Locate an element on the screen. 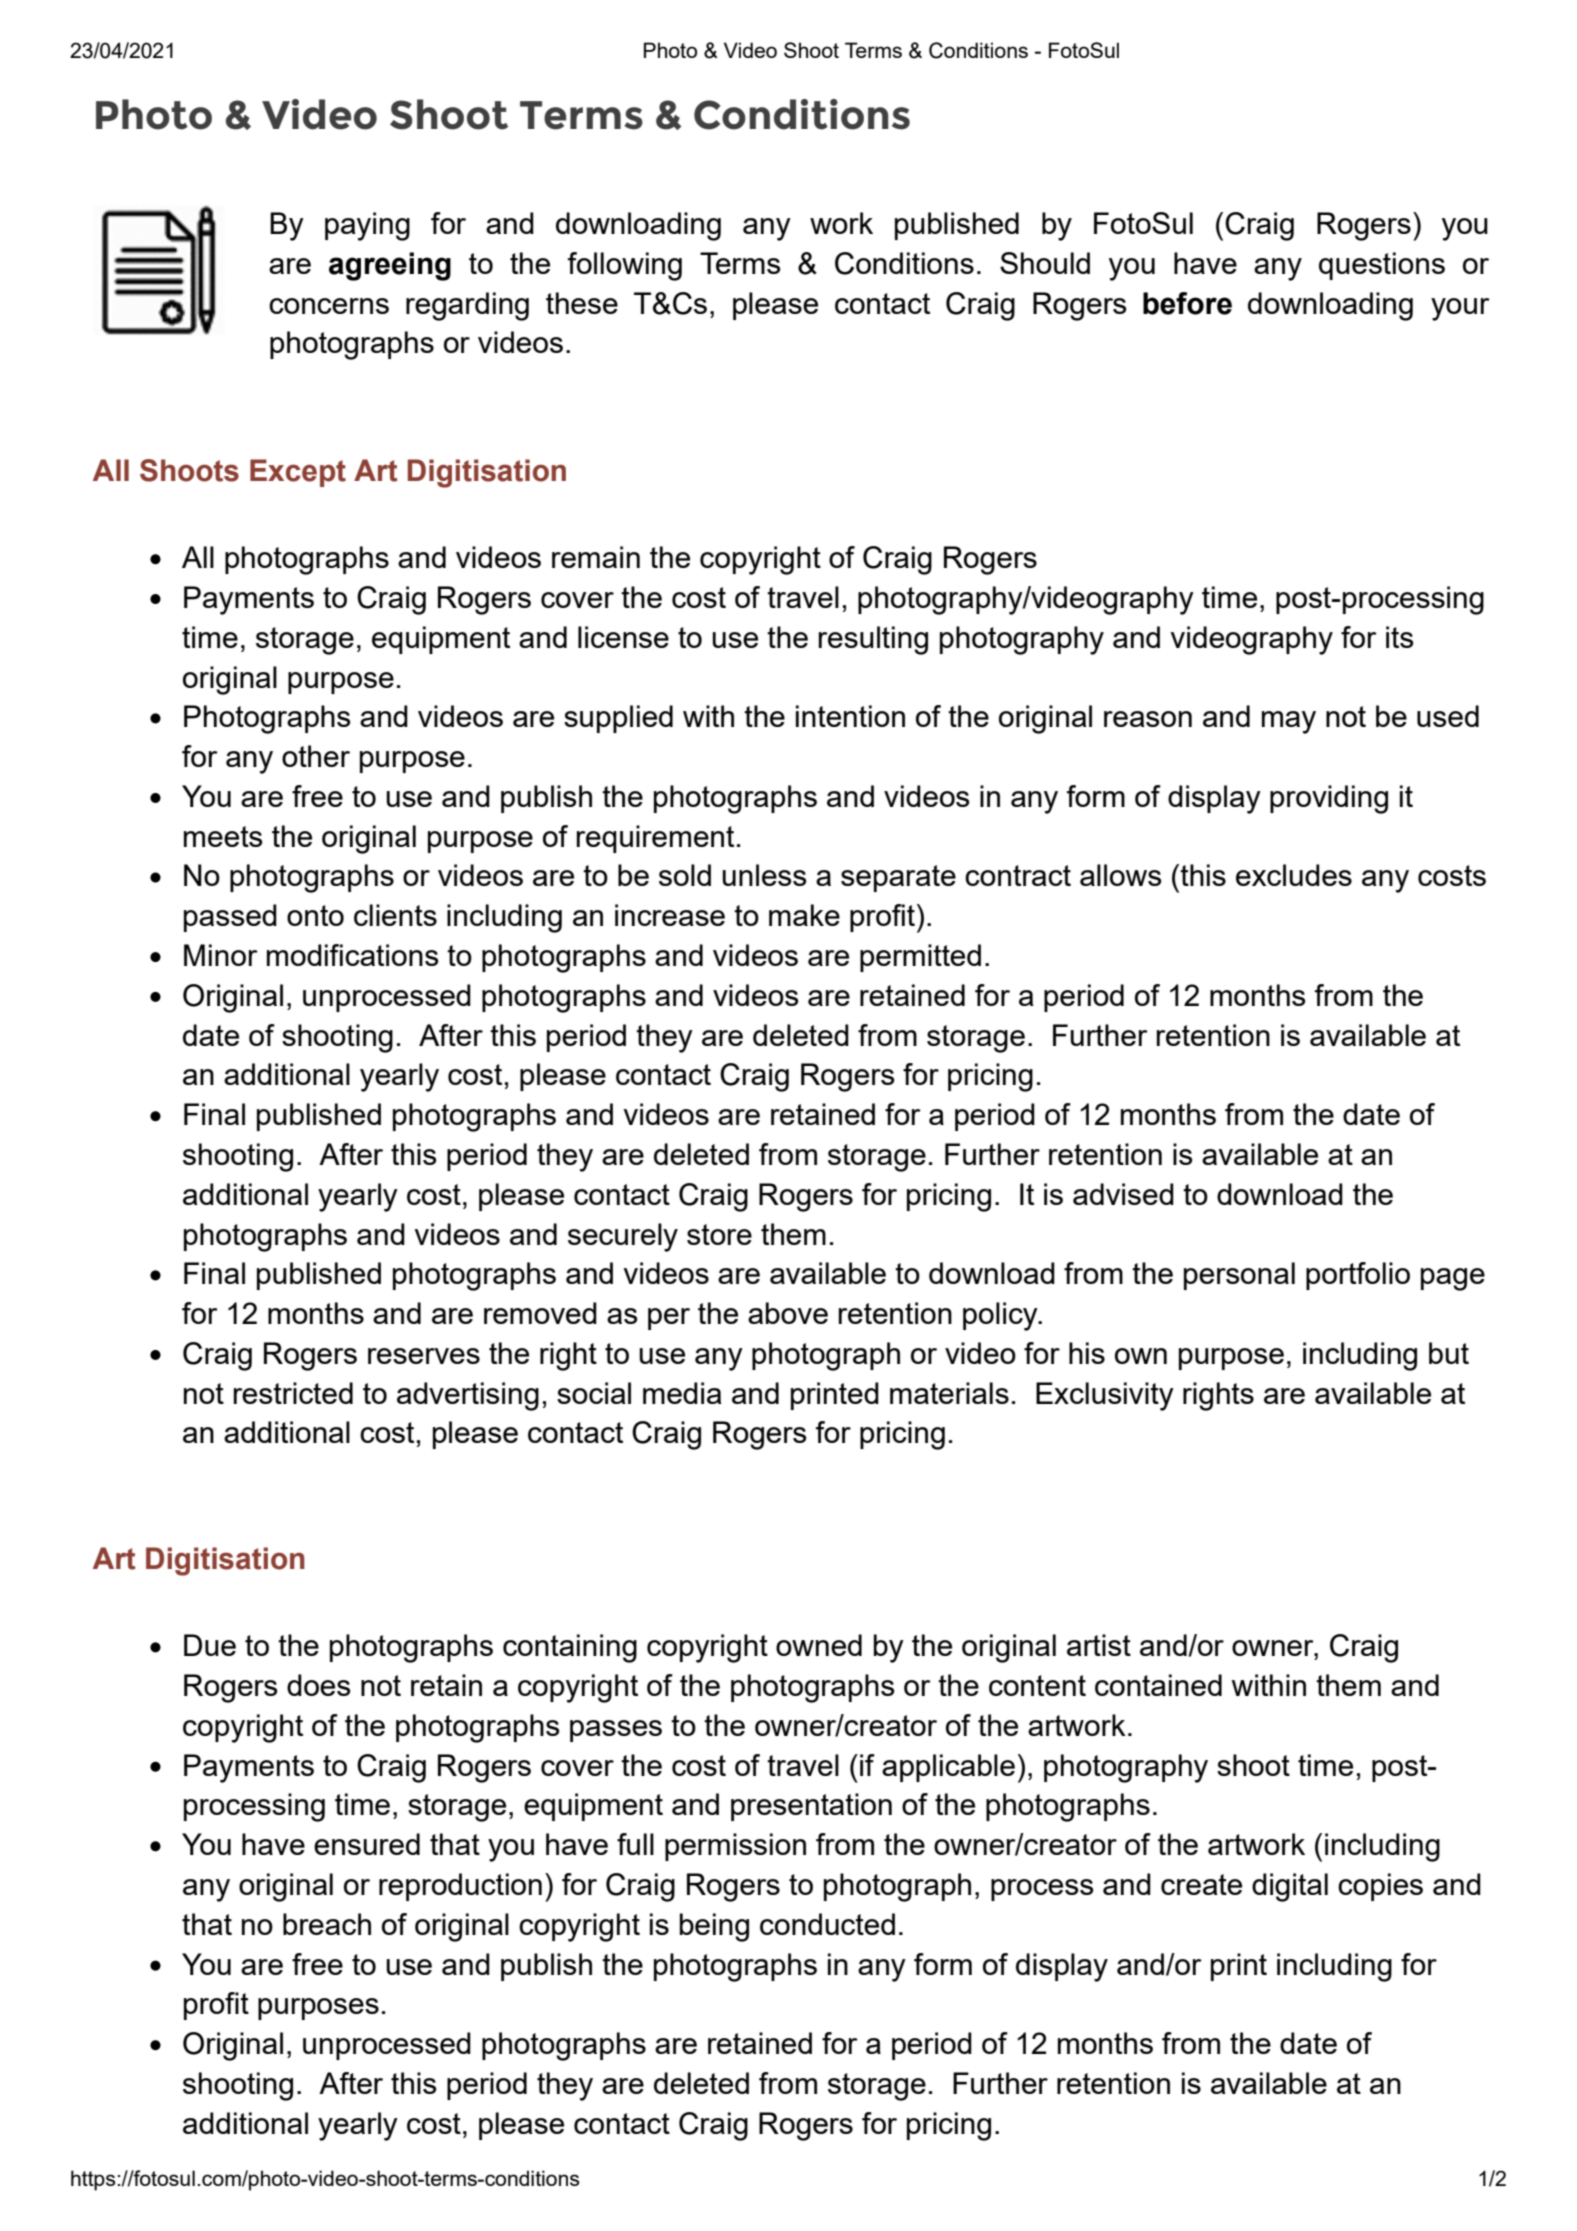  digital is located at coordinates (1290, 1887).
